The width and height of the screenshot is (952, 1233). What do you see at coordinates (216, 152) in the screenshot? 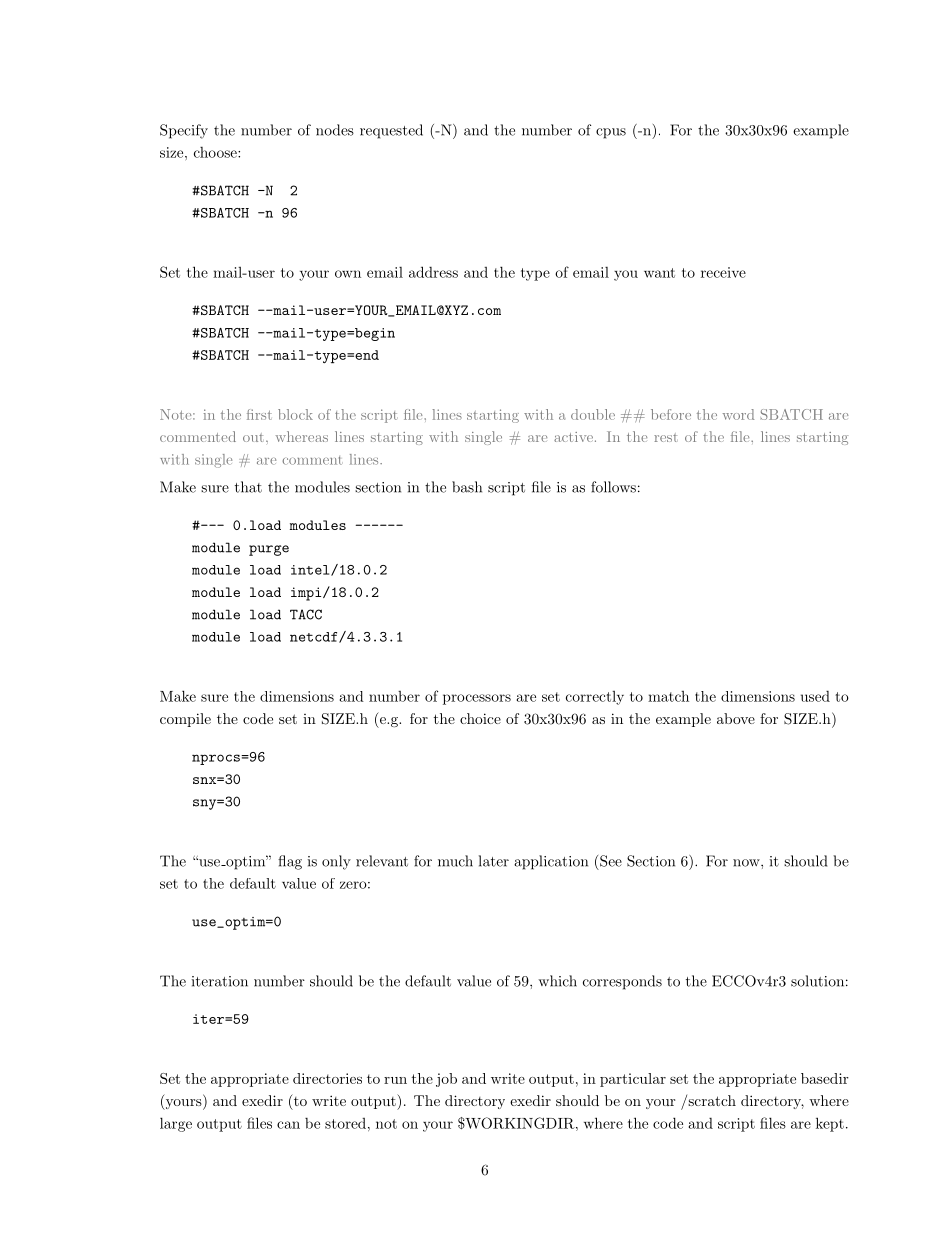
I see `choose` at bounding box center [216, 152].
